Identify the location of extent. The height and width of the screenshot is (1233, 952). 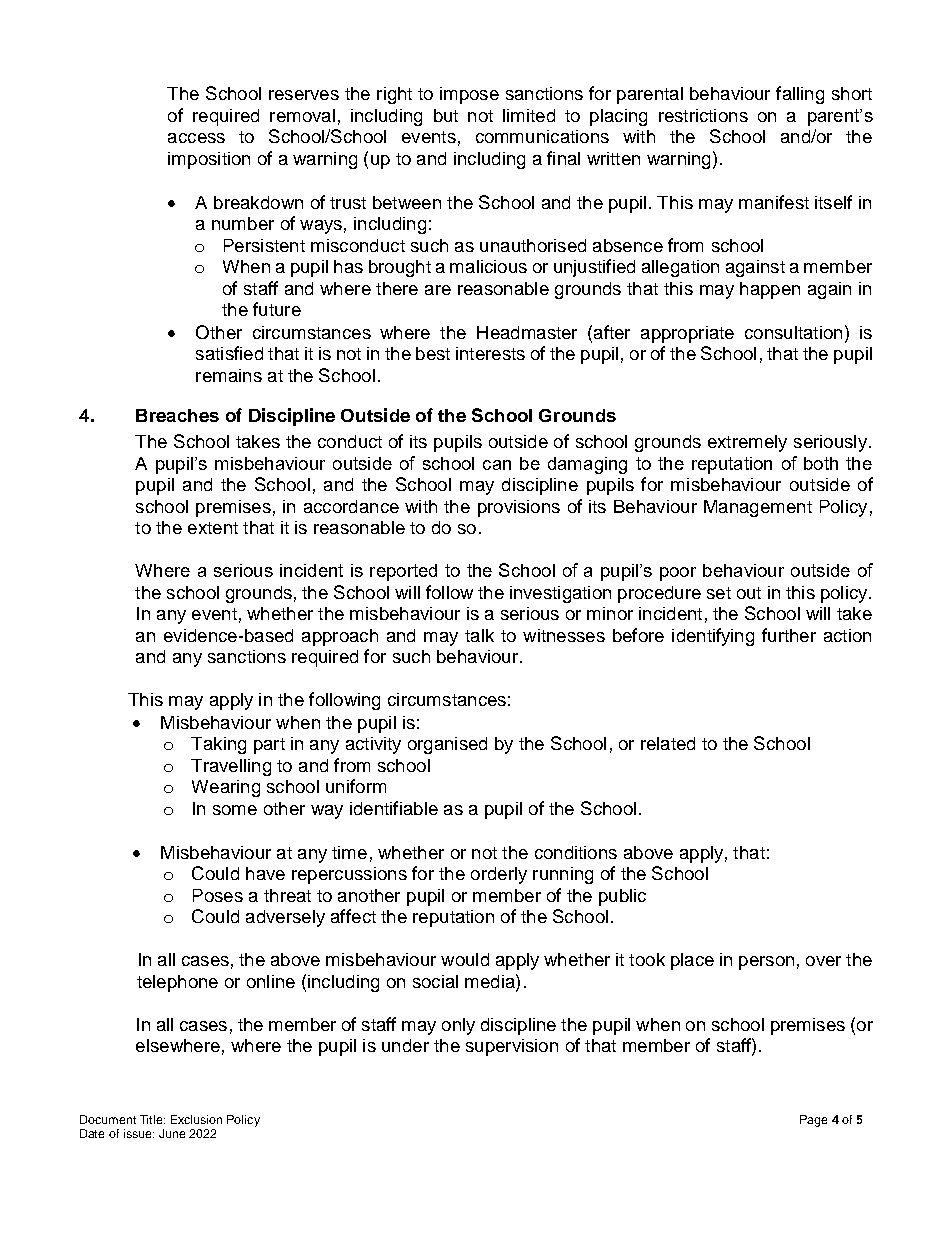
(213, 528).
